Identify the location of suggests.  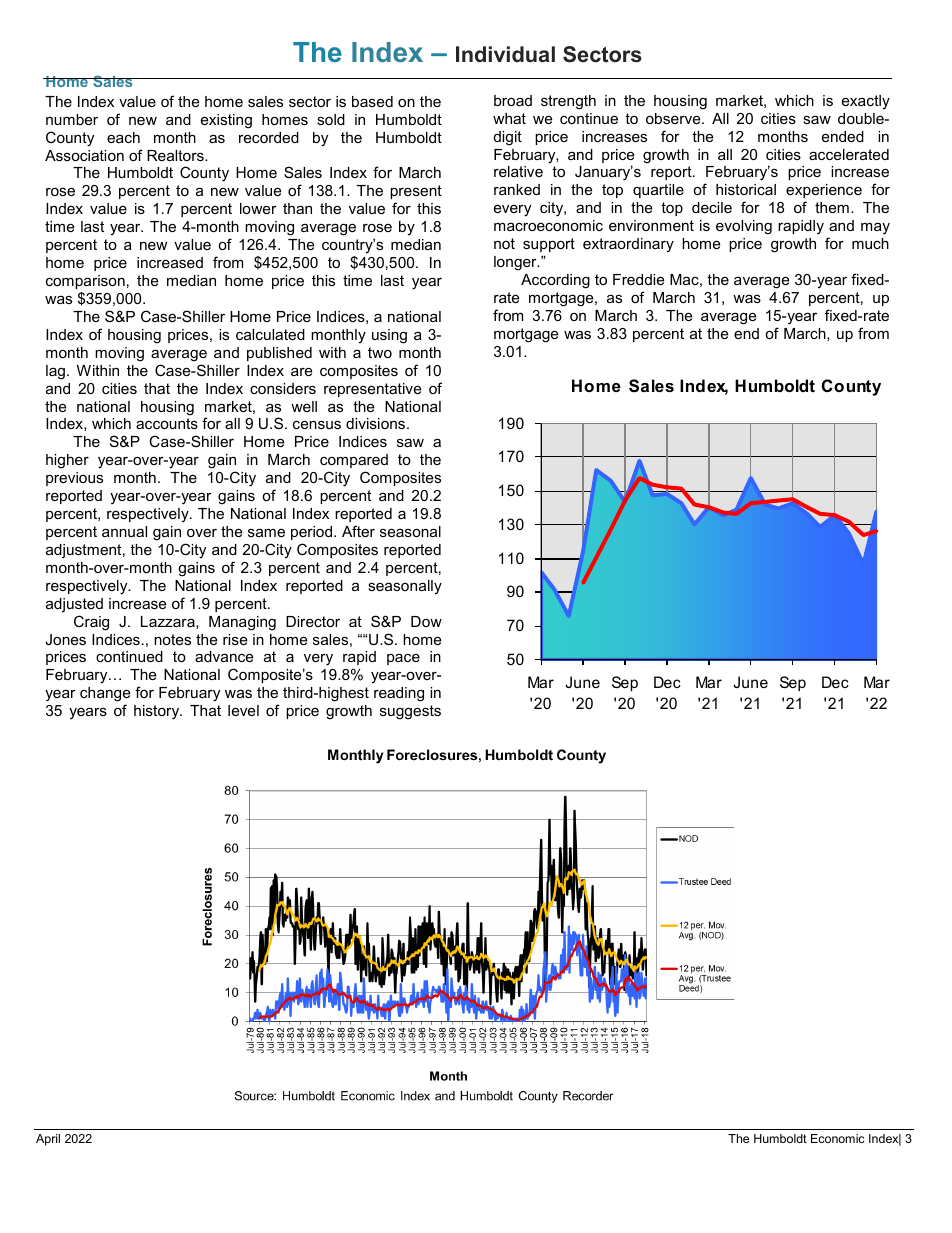
(410, 712).
